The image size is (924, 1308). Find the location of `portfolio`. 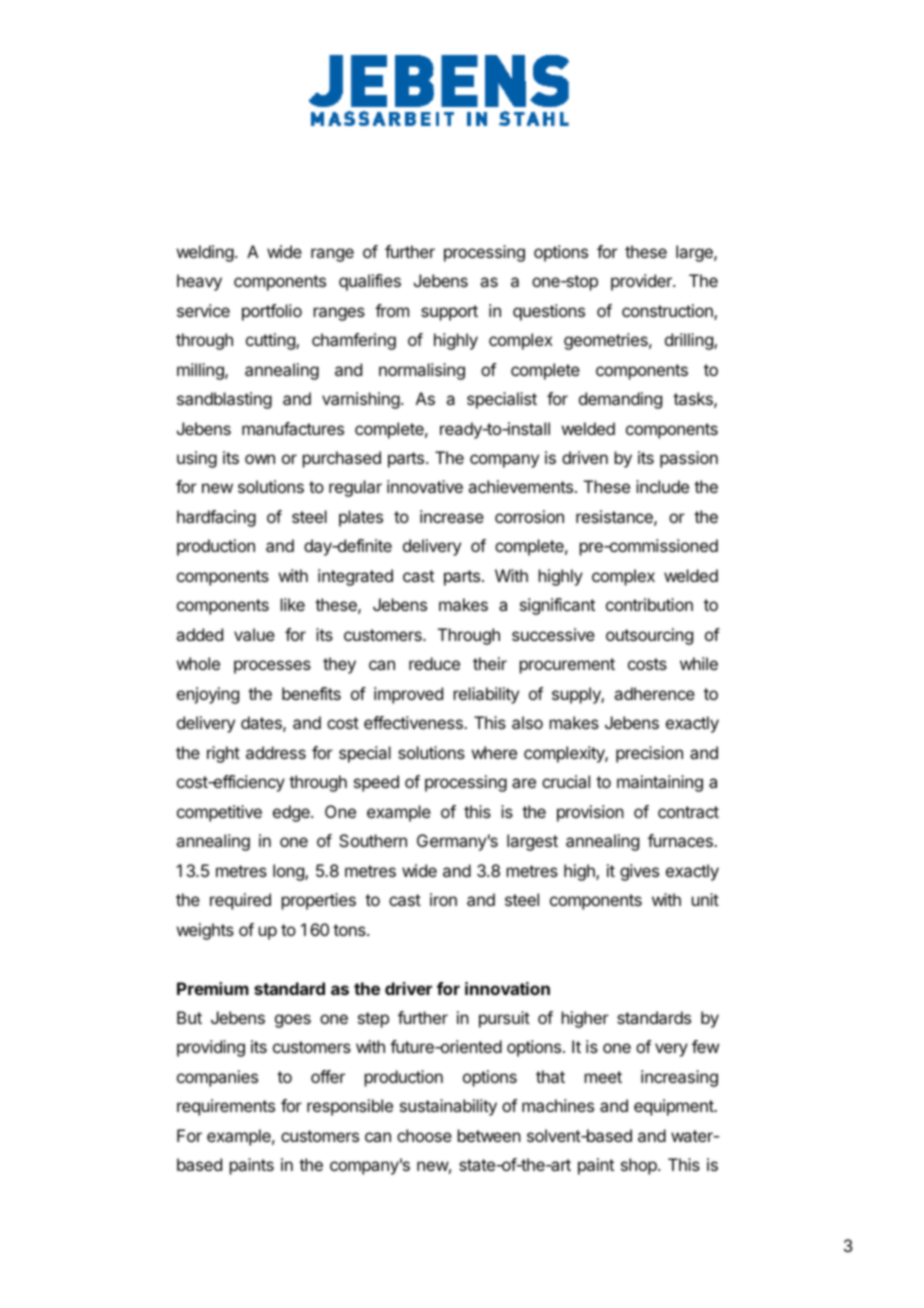

portfolio is located at coordinates (272, 312).
